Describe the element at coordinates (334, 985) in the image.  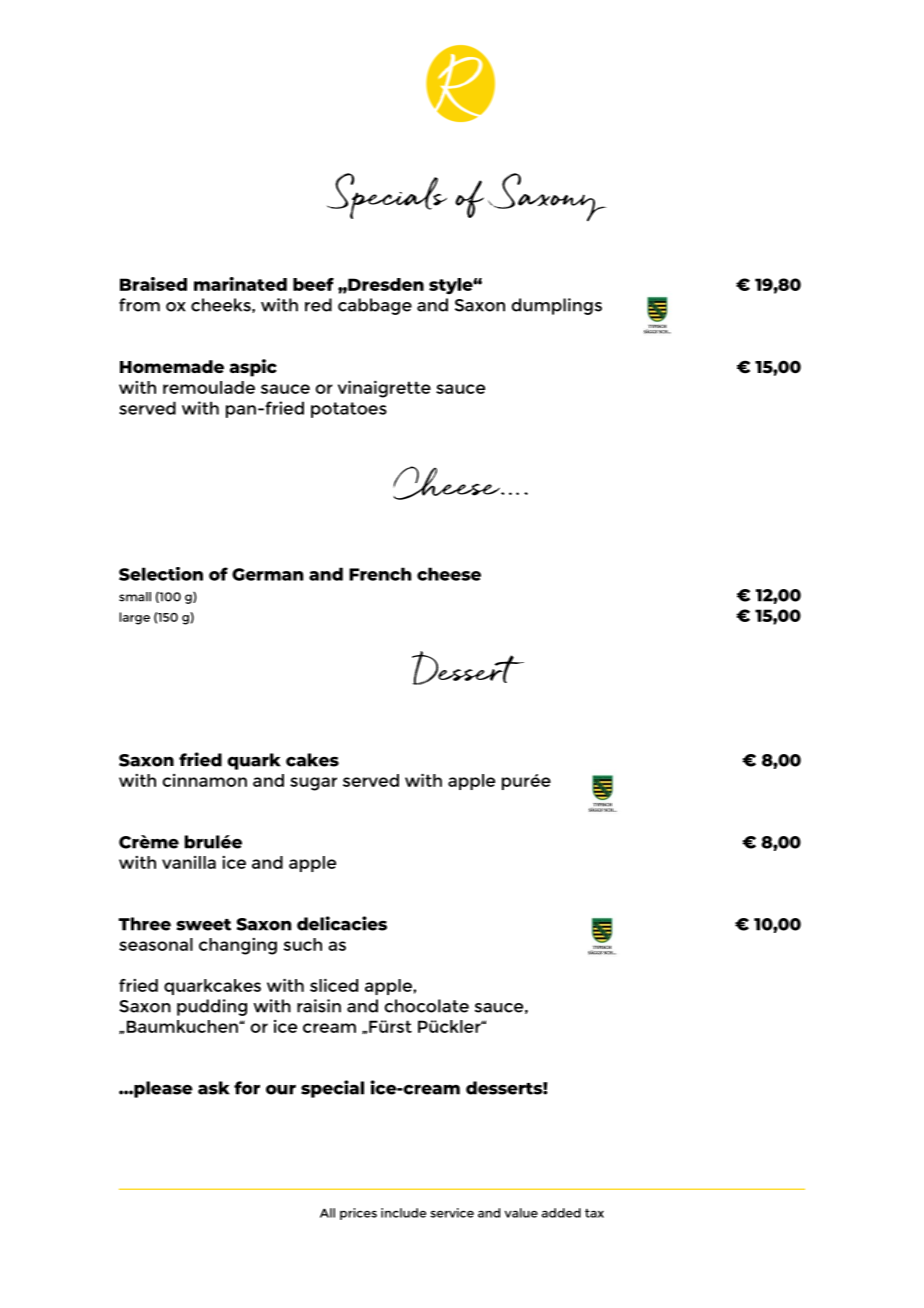
I see `sliced` at that location.
